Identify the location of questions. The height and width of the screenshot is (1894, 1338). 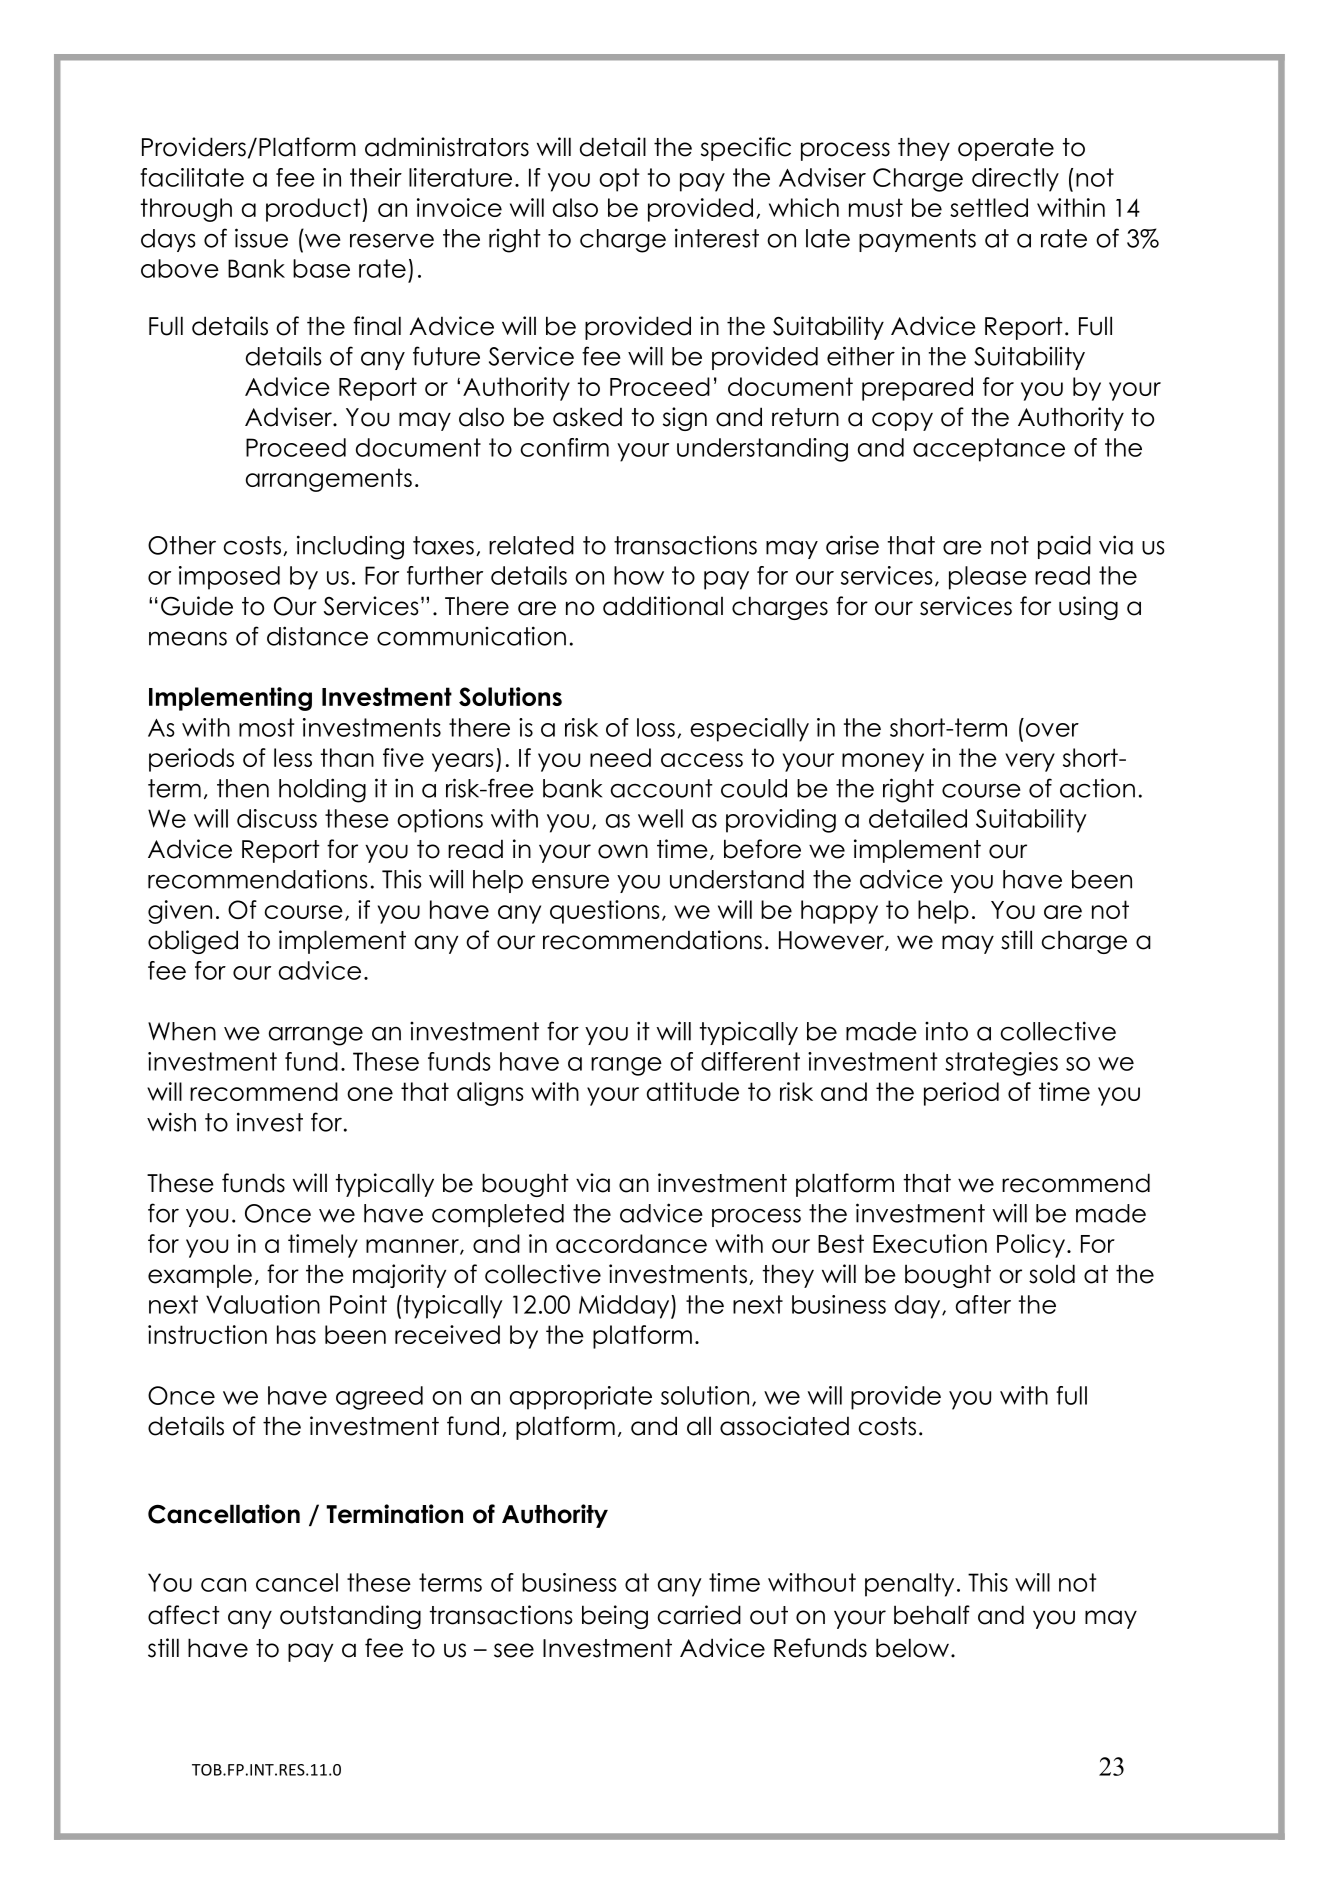
(605, 912).
